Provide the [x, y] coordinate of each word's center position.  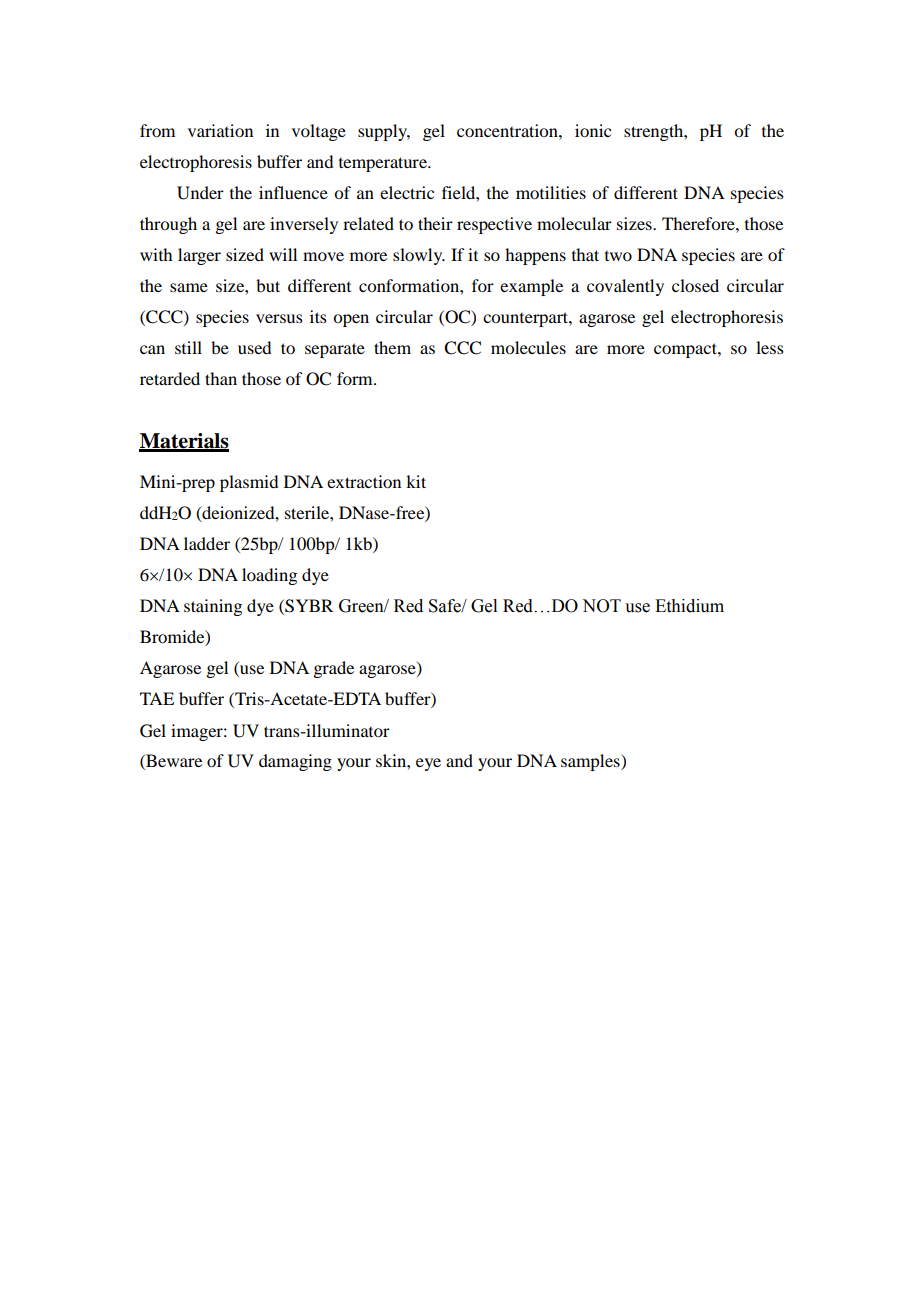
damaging [295, 762]
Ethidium [689, 606]
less [770, 347]
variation [220, 130]
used [254, 347]
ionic [593, 130]
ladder [207, 543]
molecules [528, 347]
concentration [508, 130]
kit [416, 481]
